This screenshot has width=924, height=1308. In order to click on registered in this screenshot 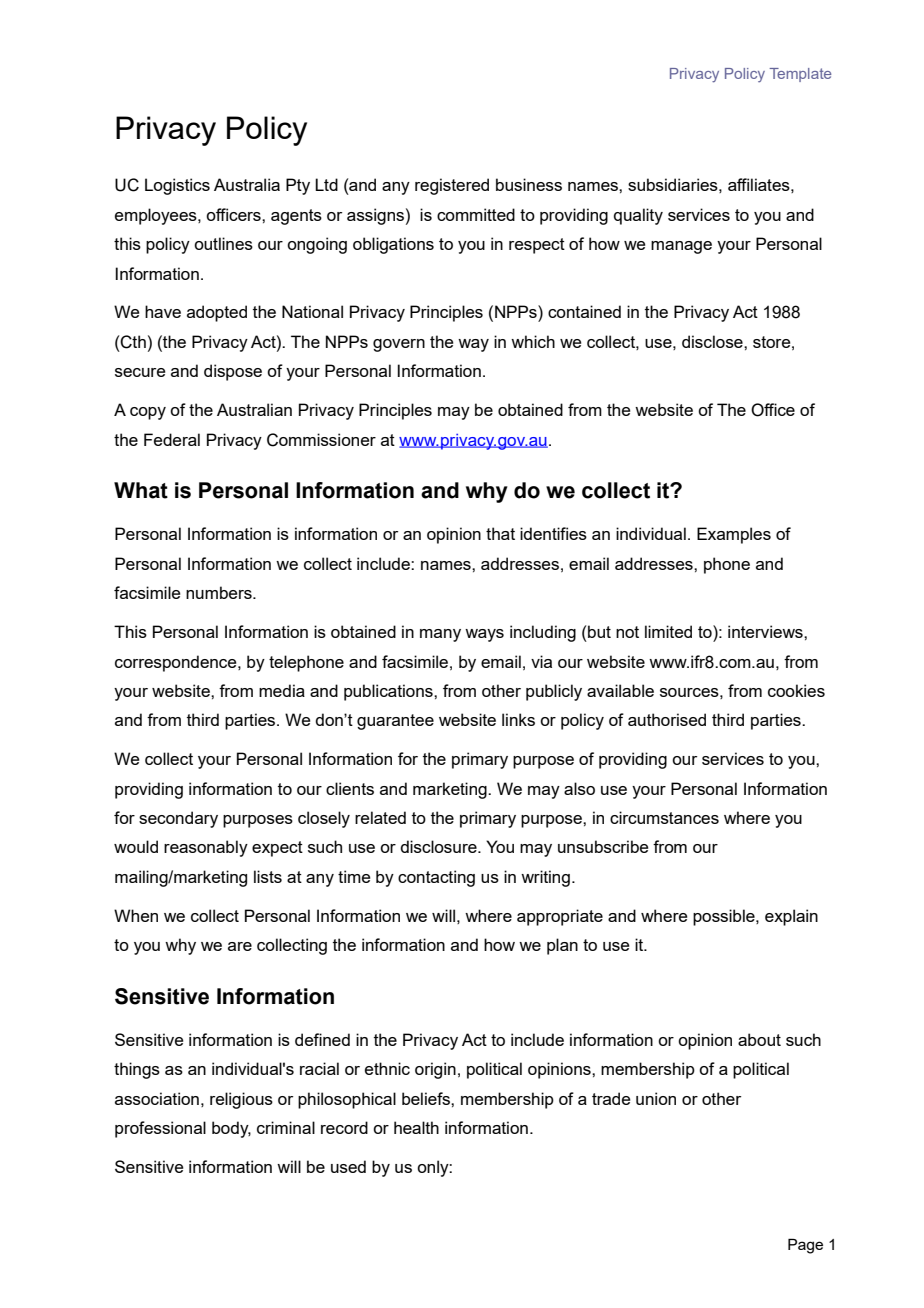, I will do `click(452, 186)`.
